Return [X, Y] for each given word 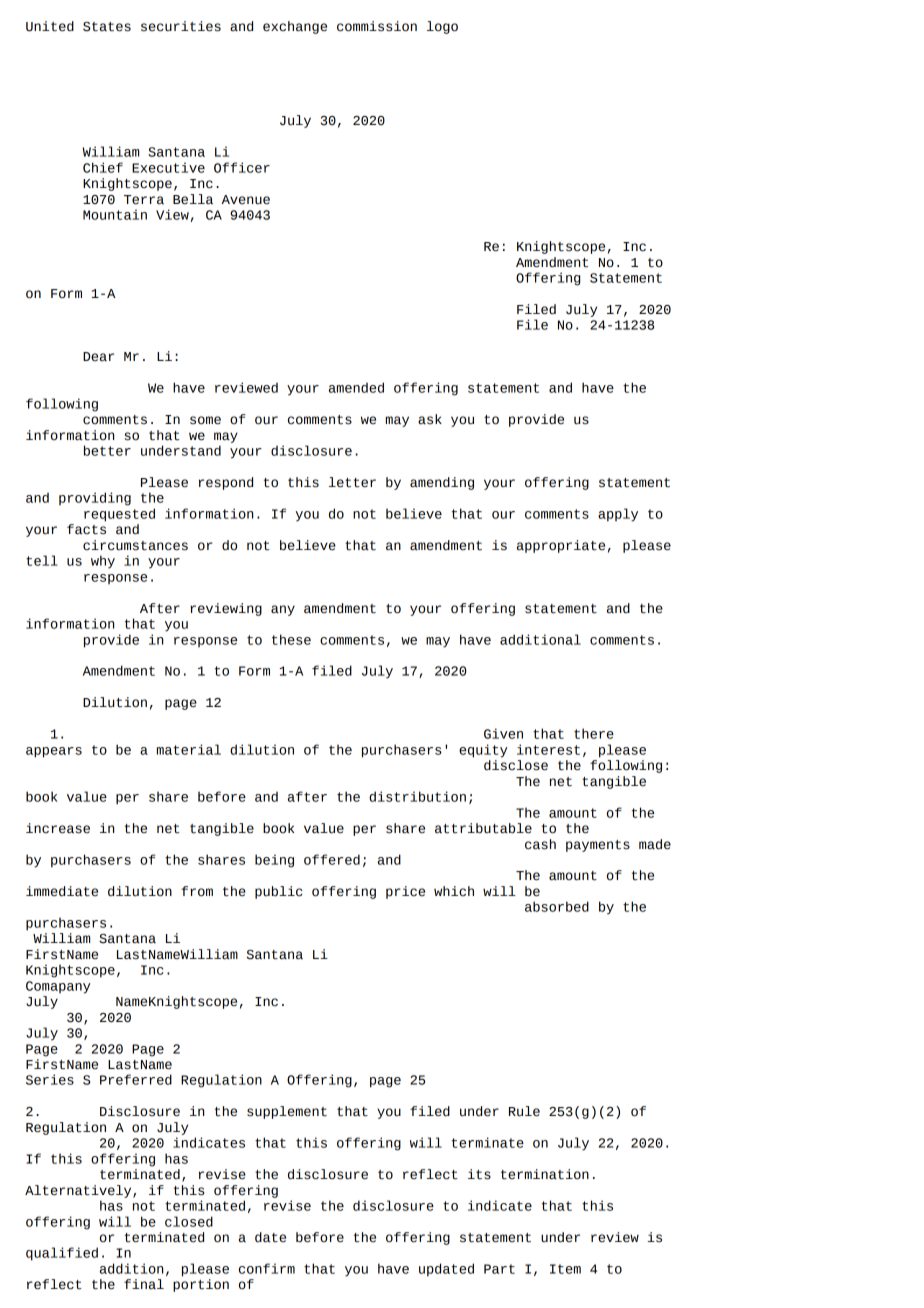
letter [352, 482]
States [107, 27]
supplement [287, 1112]
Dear [98, 357]
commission [377, 26]
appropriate [561, 546]
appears [54, 752]
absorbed [557, 906]
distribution [417, 796]
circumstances [135, 545]
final [144, 1284]
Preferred [136, 1079]
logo [442, 27]
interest [548, 749]
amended [356, 387]
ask [430, 419]
